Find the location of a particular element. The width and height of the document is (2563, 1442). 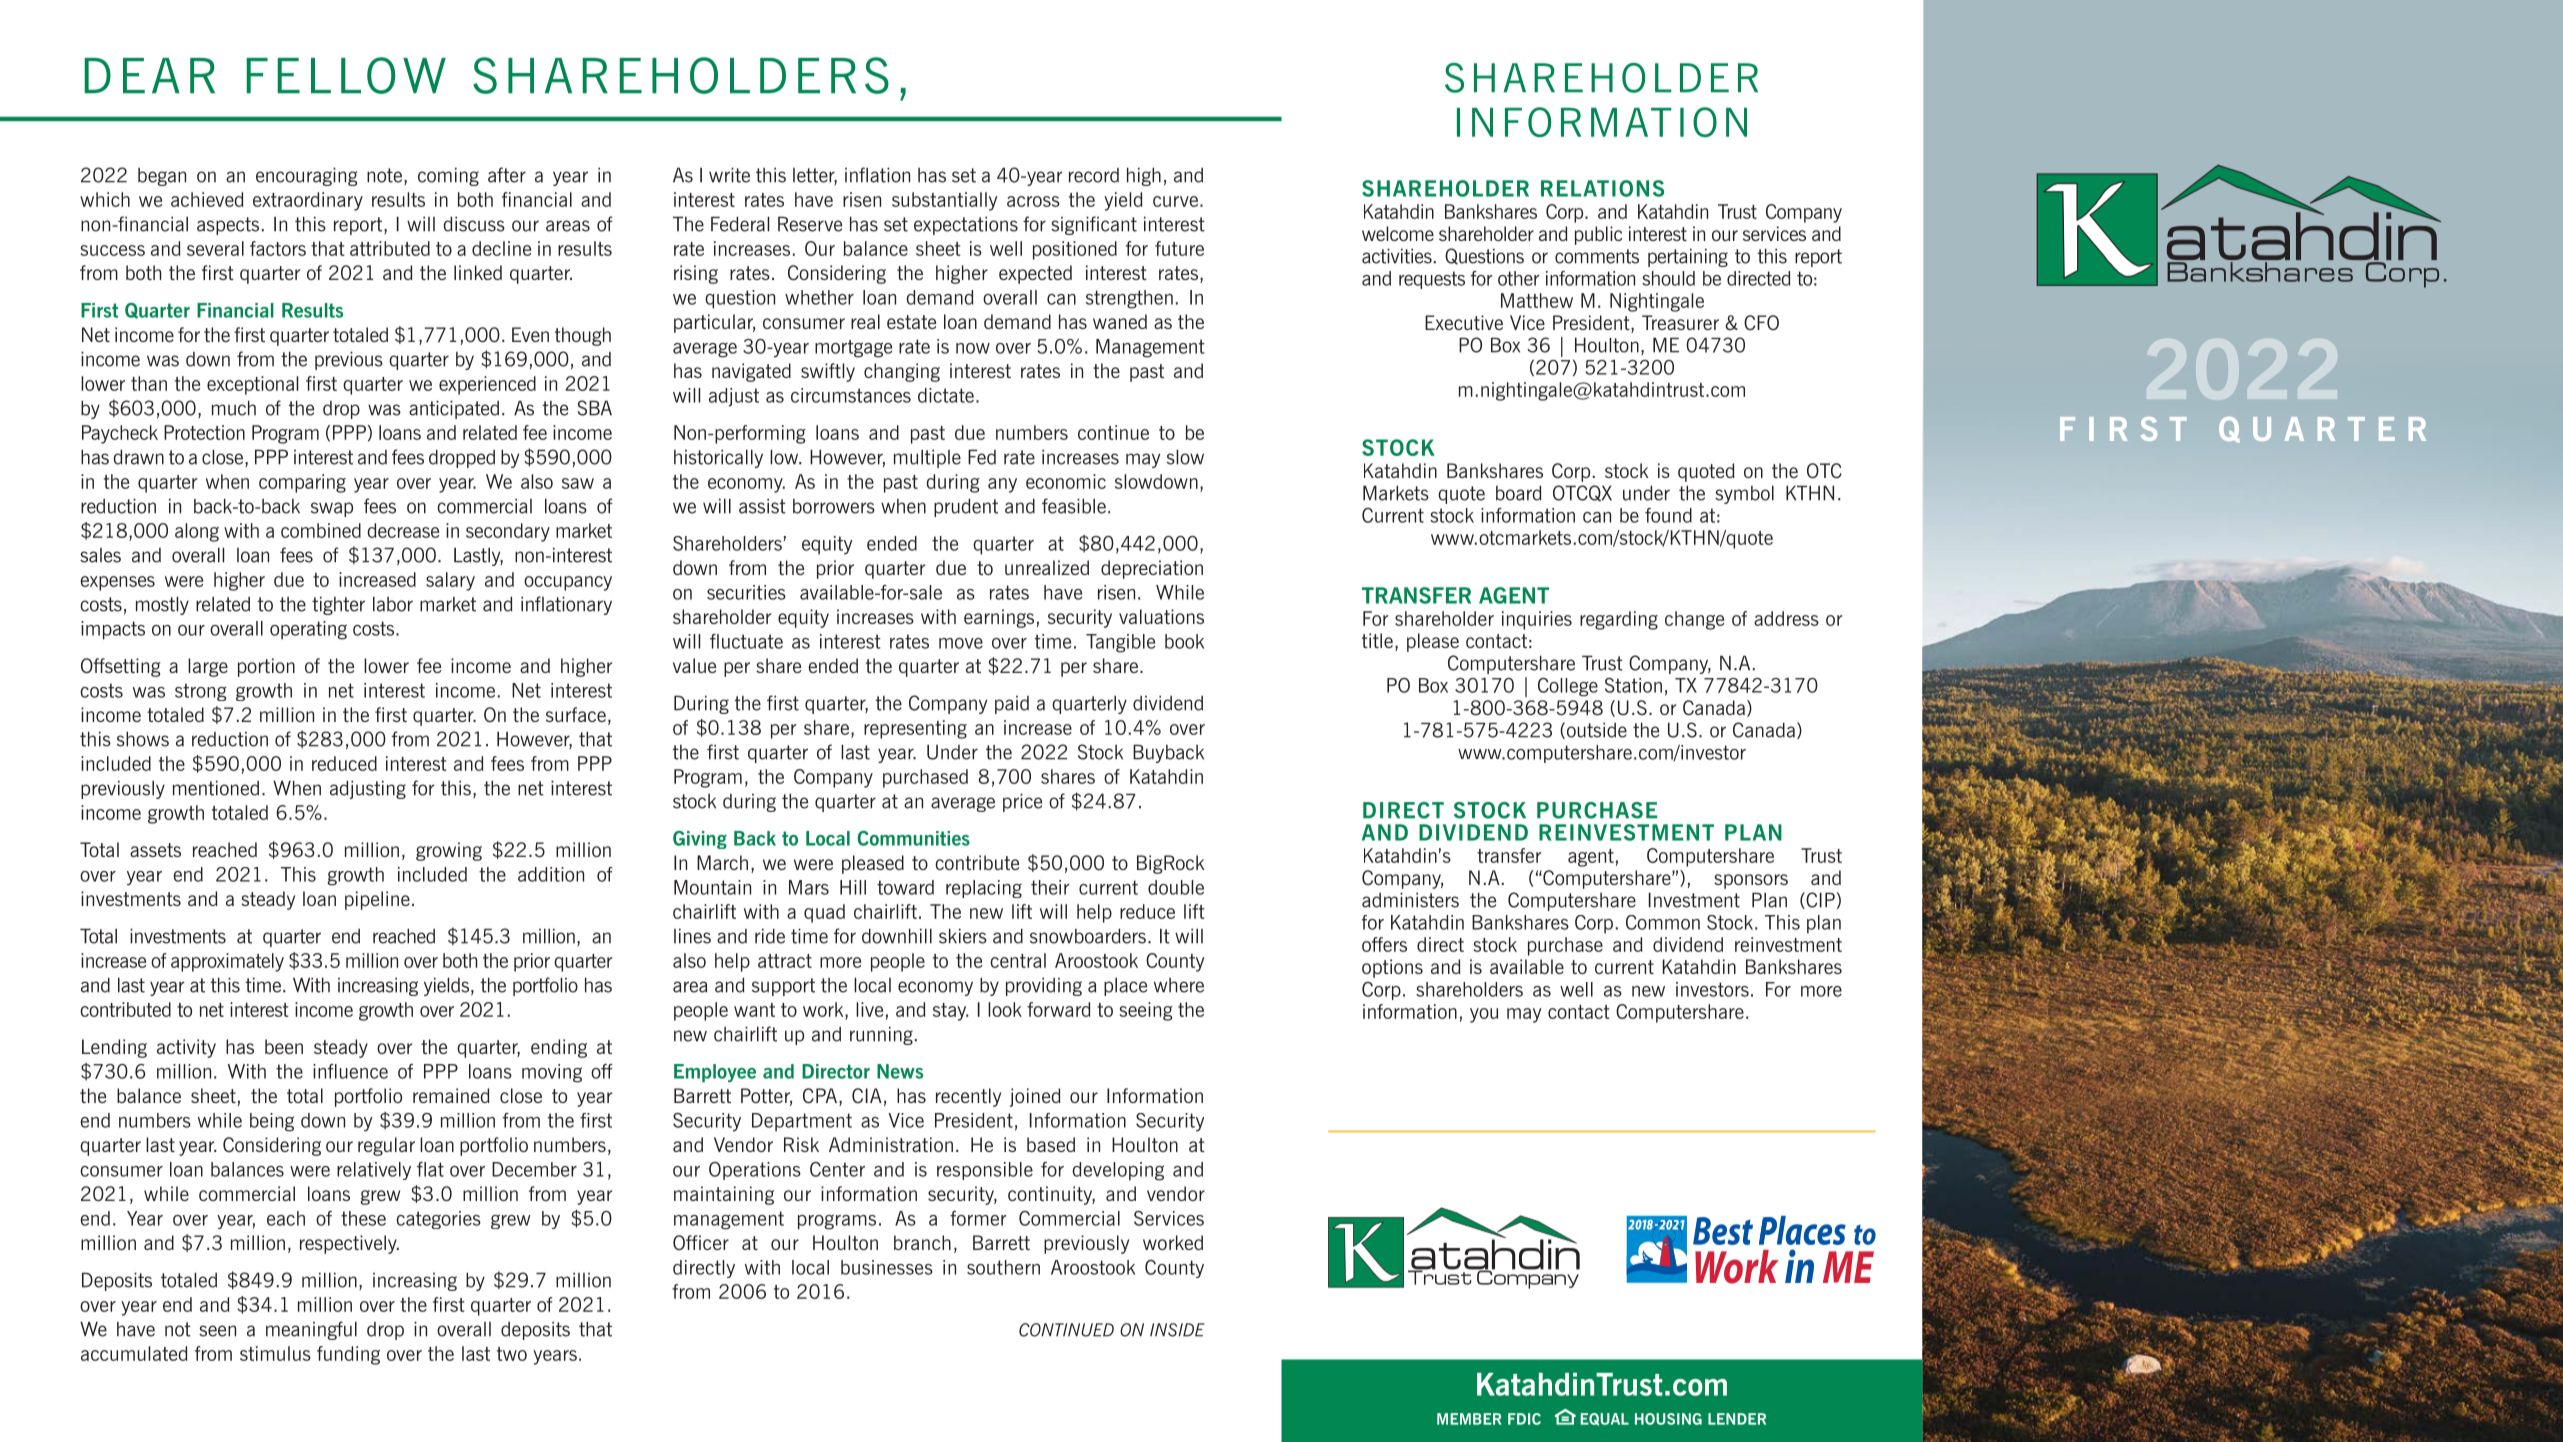

Common is located at coordinates (1663, 922).
